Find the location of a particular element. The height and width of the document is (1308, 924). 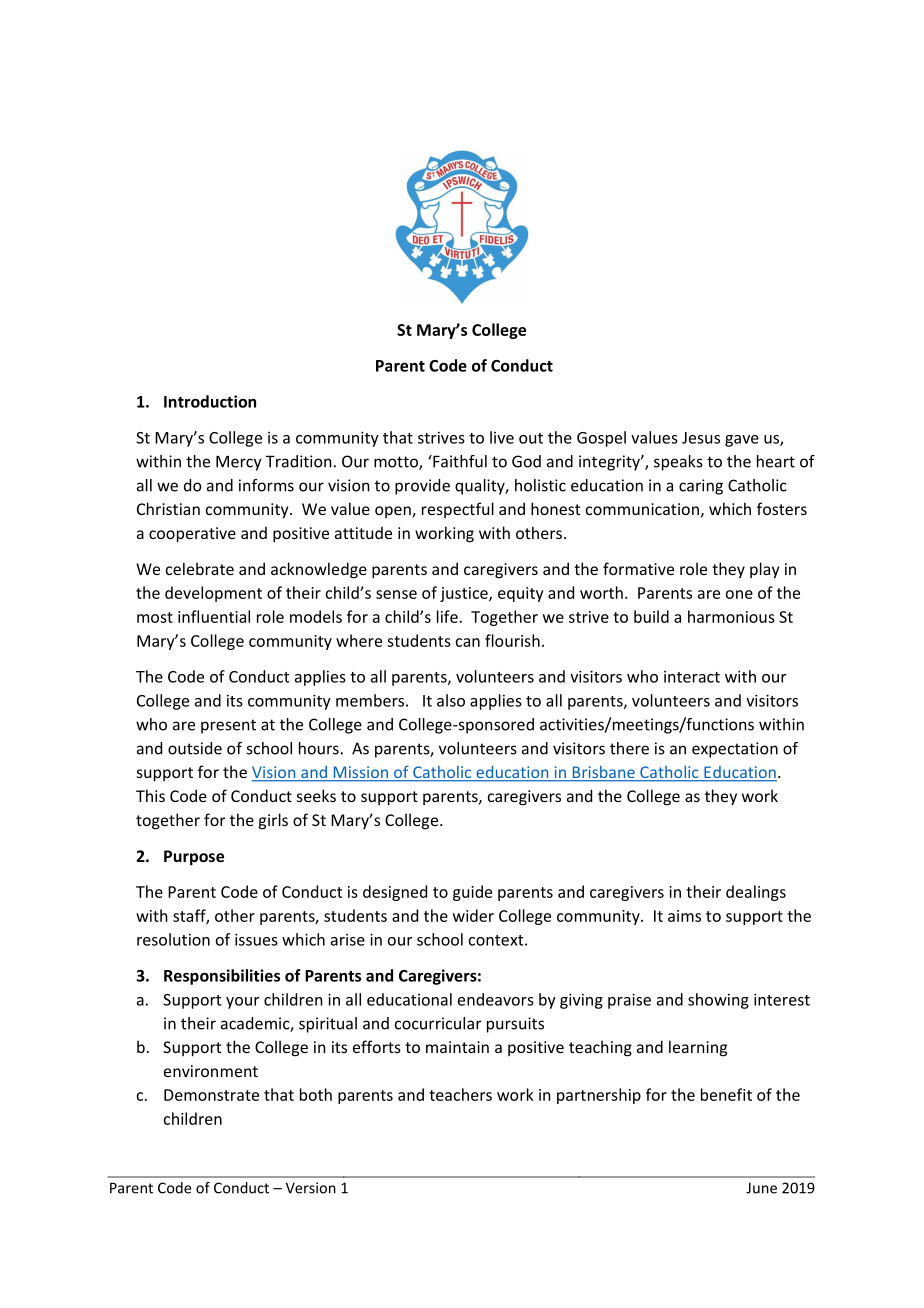

live is located at coordinates (502, 437).
